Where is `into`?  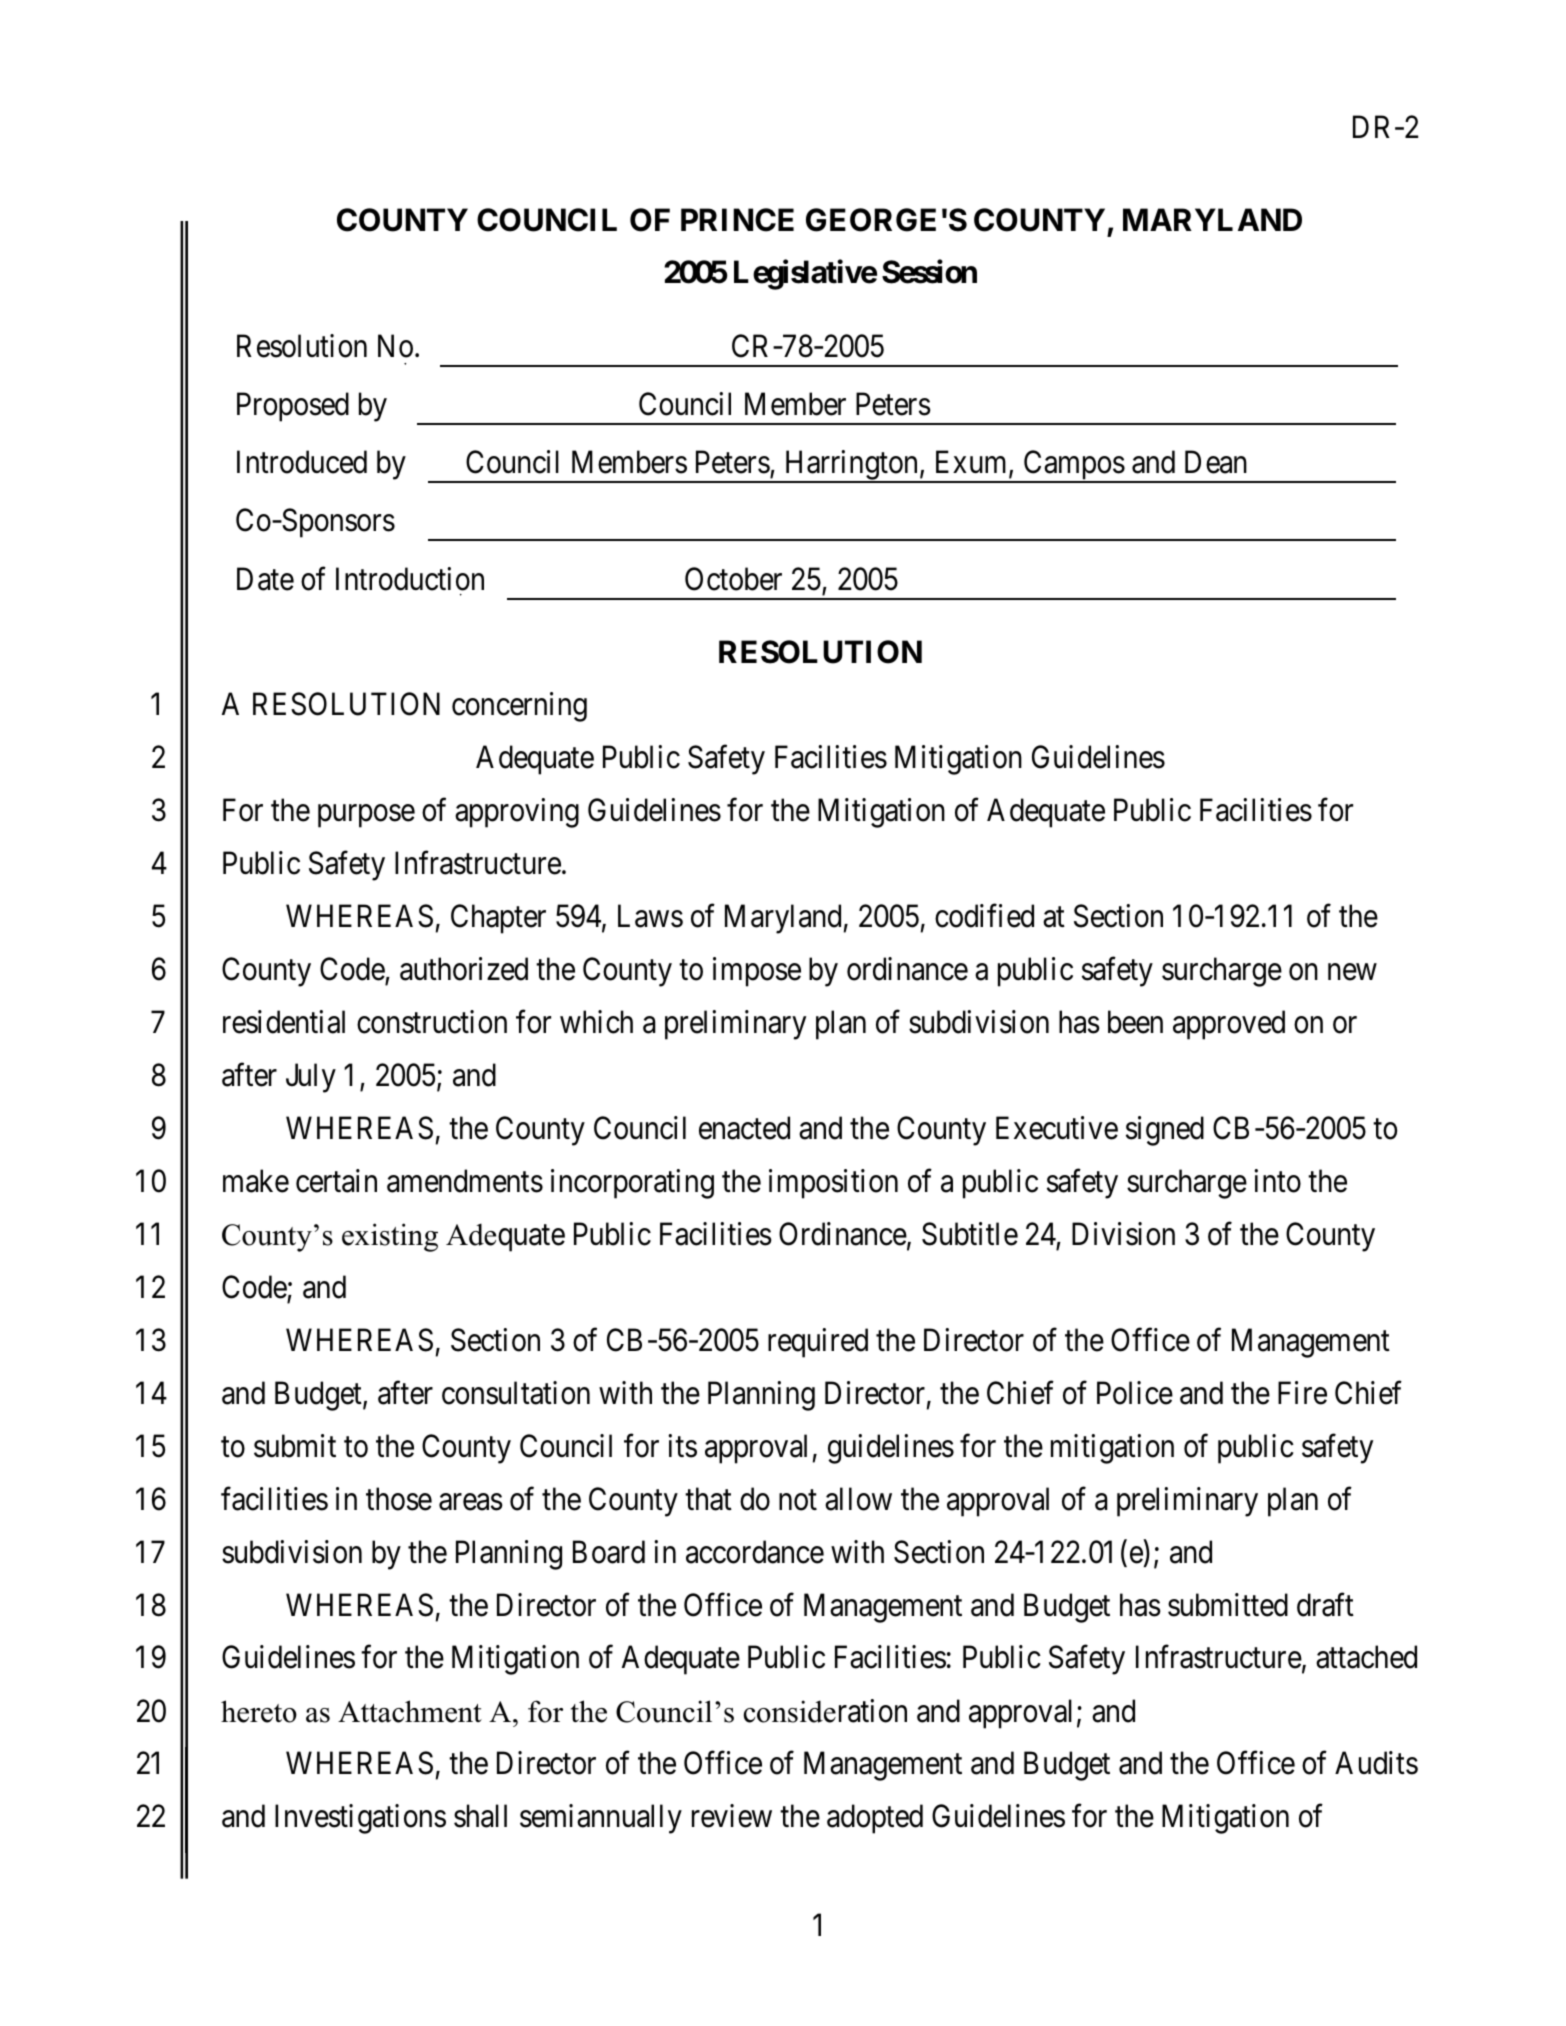
into is located at coordinates (1277, 1181).
